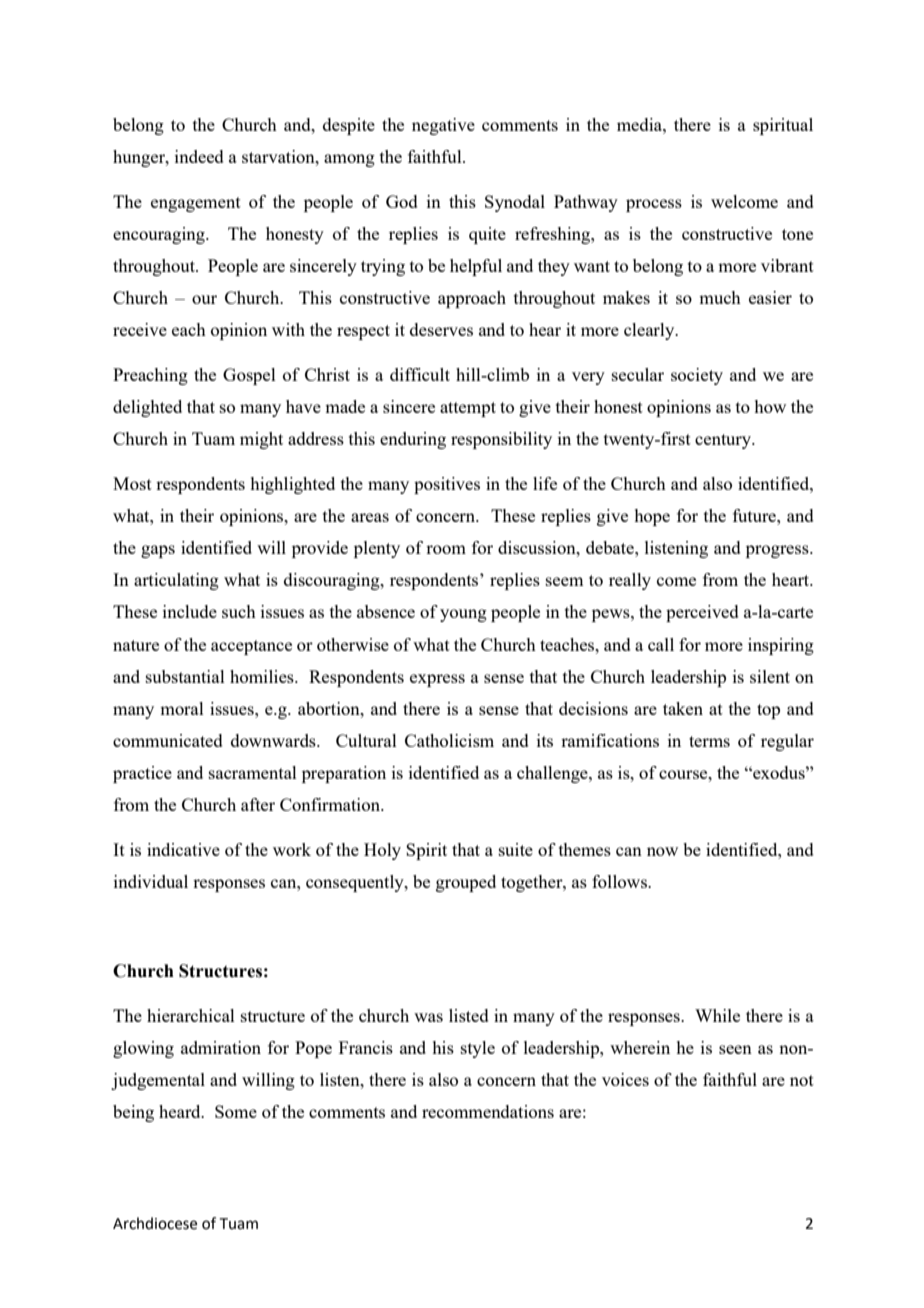  What do you see at coordinates (652, 517) in the screenshot?
I see `hope` at bounding box center [652, 517].
